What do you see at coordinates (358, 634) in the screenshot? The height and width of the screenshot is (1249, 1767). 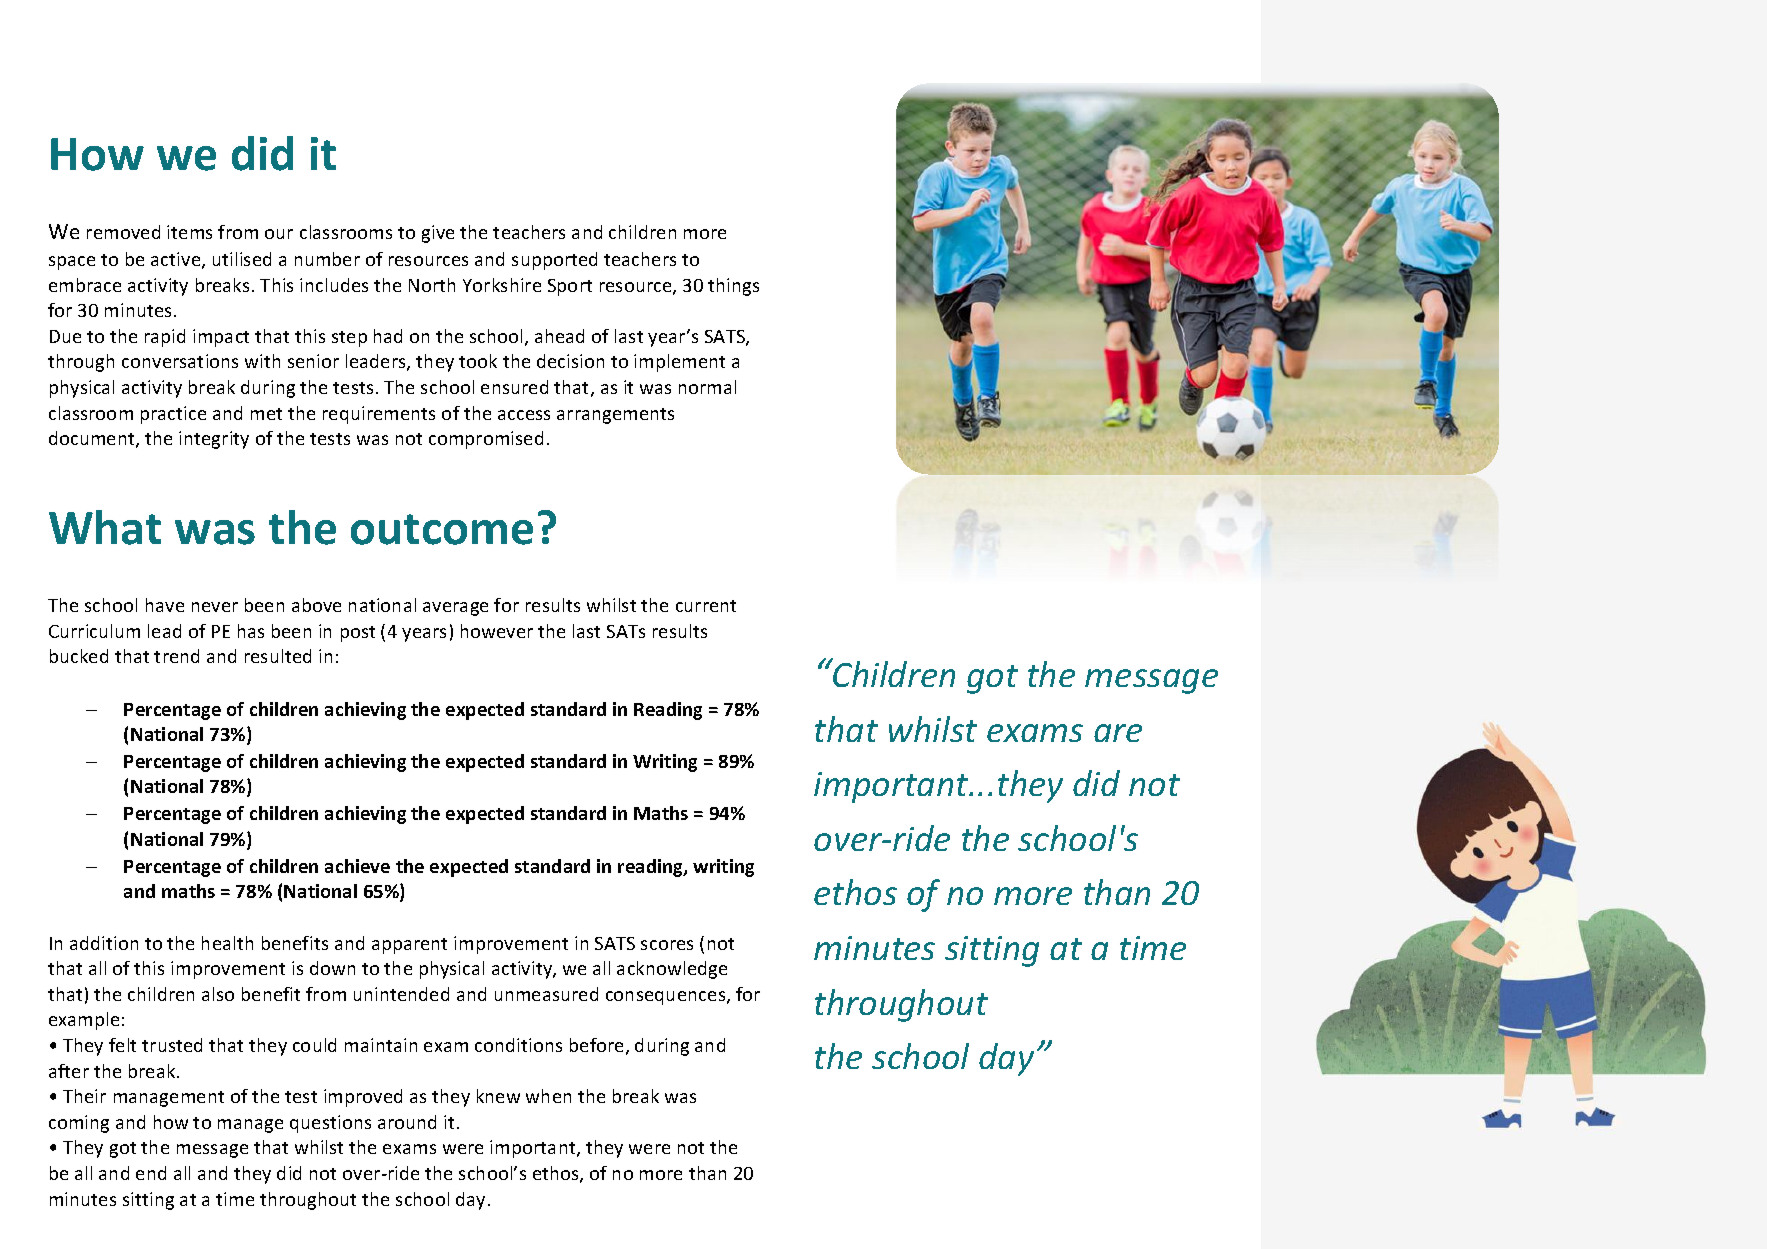 I see `post` at bounding box center [358, 634].
